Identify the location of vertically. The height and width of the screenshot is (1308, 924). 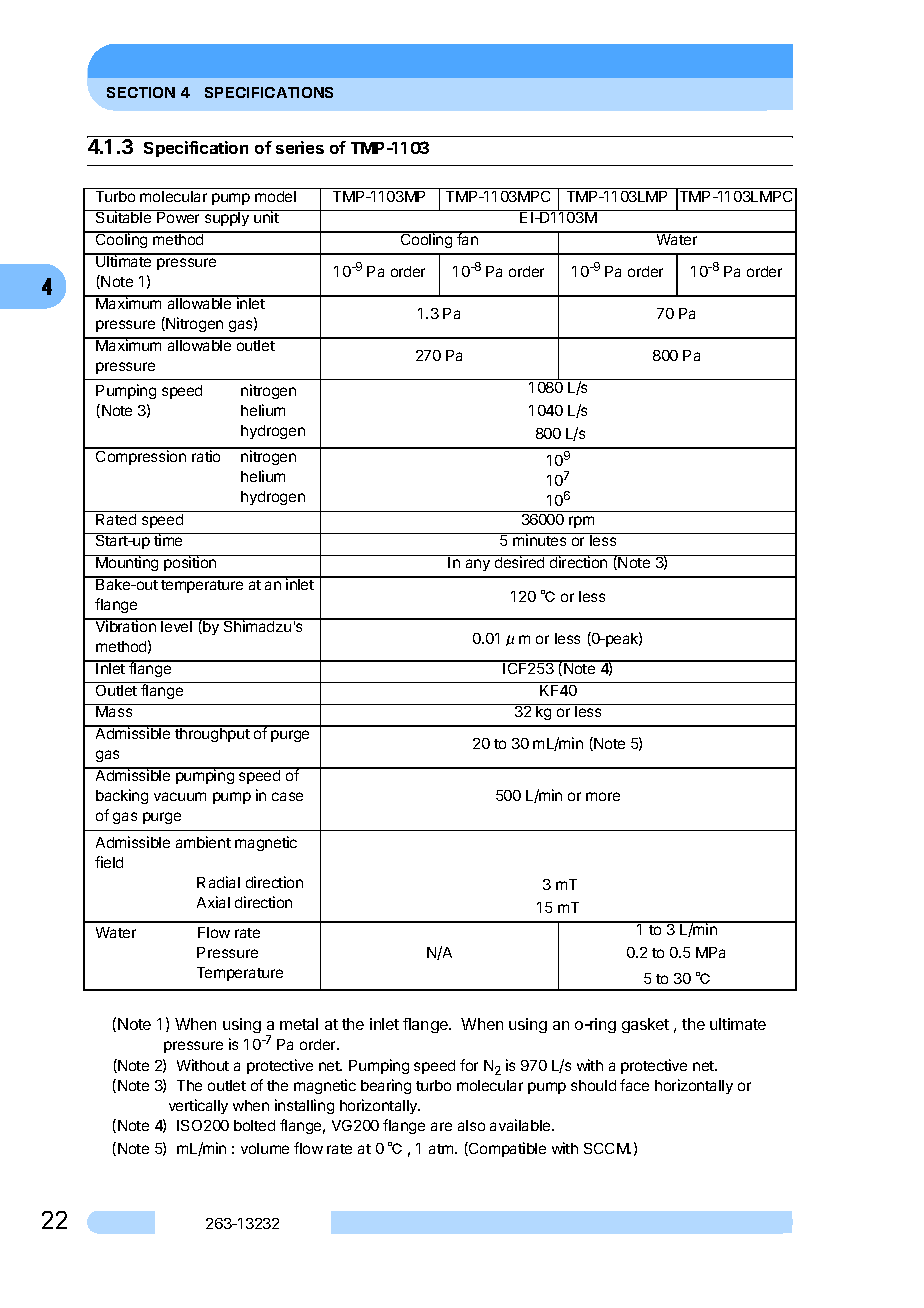
(198, 1106).
